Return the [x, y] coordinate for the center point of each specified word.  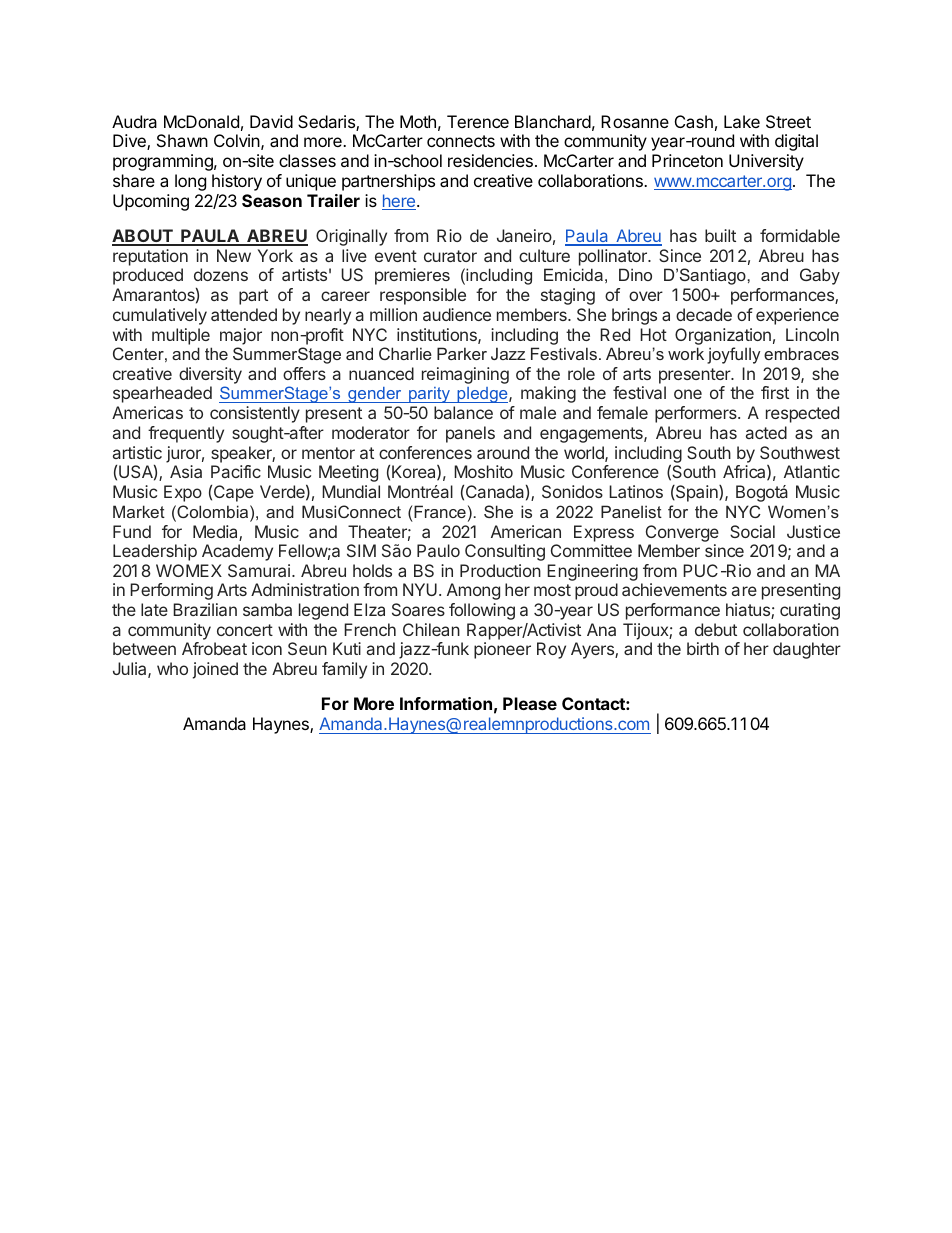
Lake [742, 121]
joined [215, 670]
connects [461, 141]
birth [703, 648]
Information [446, 703]
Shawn [182, 140]
